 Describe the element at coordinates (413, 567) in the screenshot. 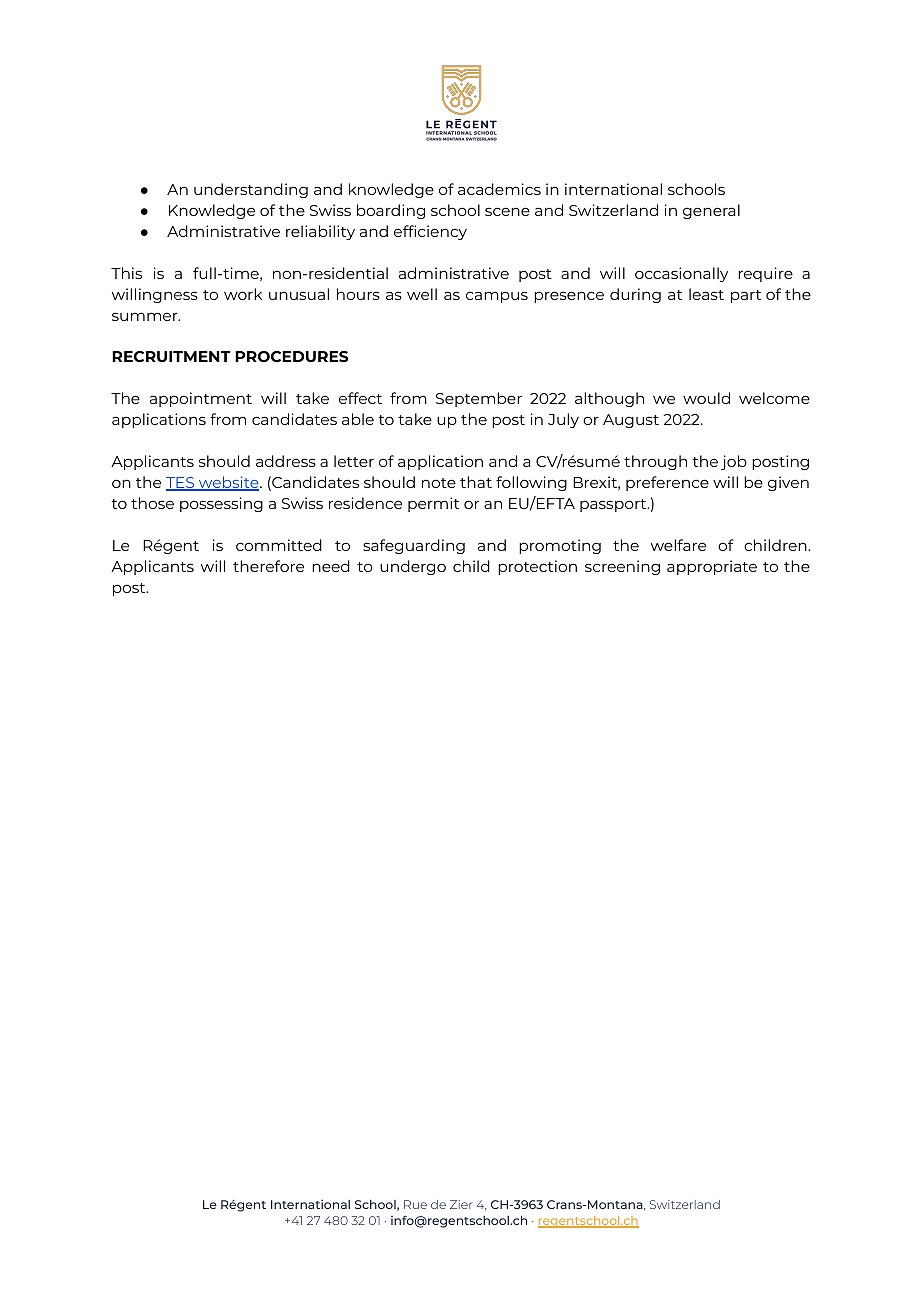

I see `undergo` at that location.
